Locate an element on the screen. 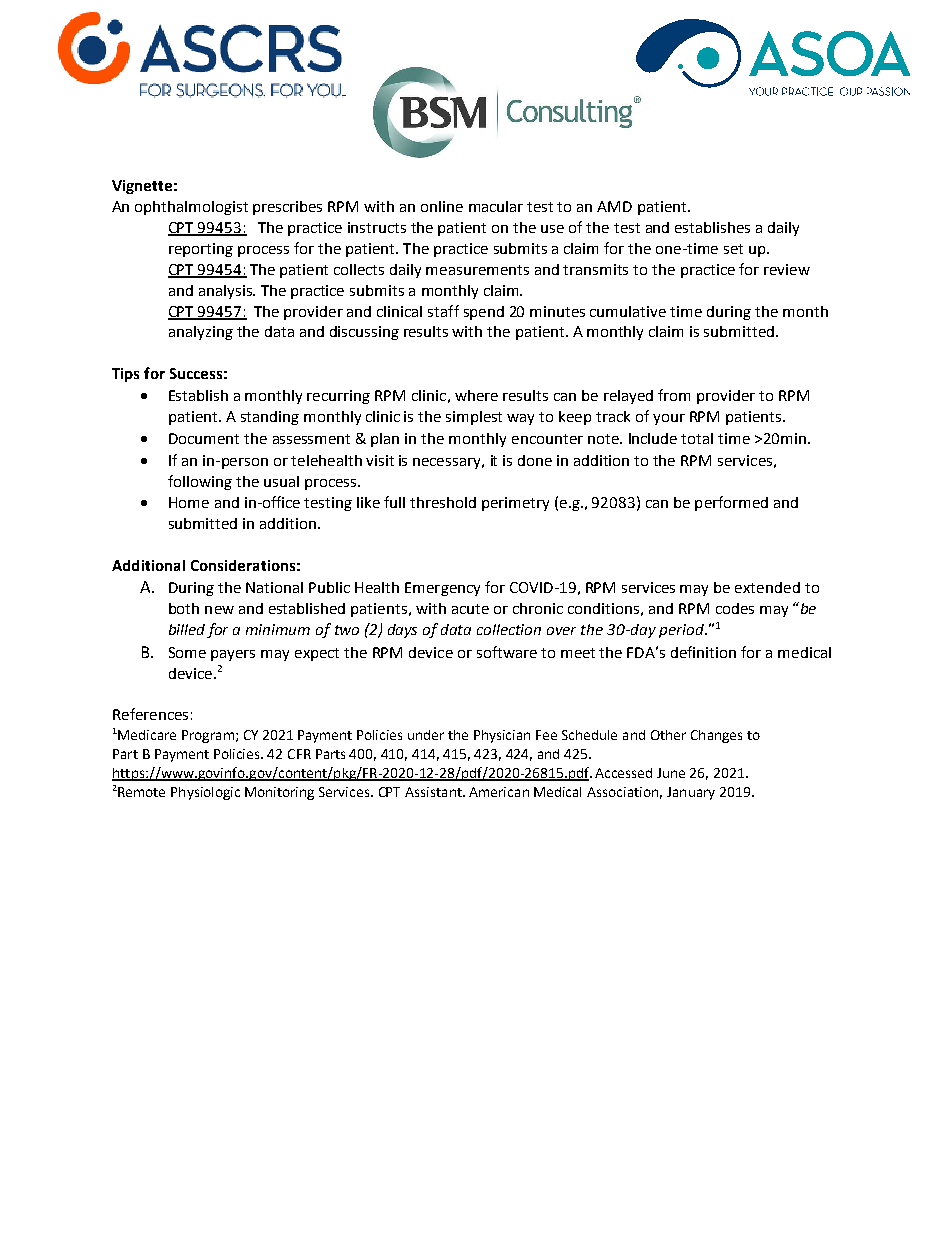 This screenshot has width=952, height=1233. ophthalmologist is located at coordinates (191, 208).
